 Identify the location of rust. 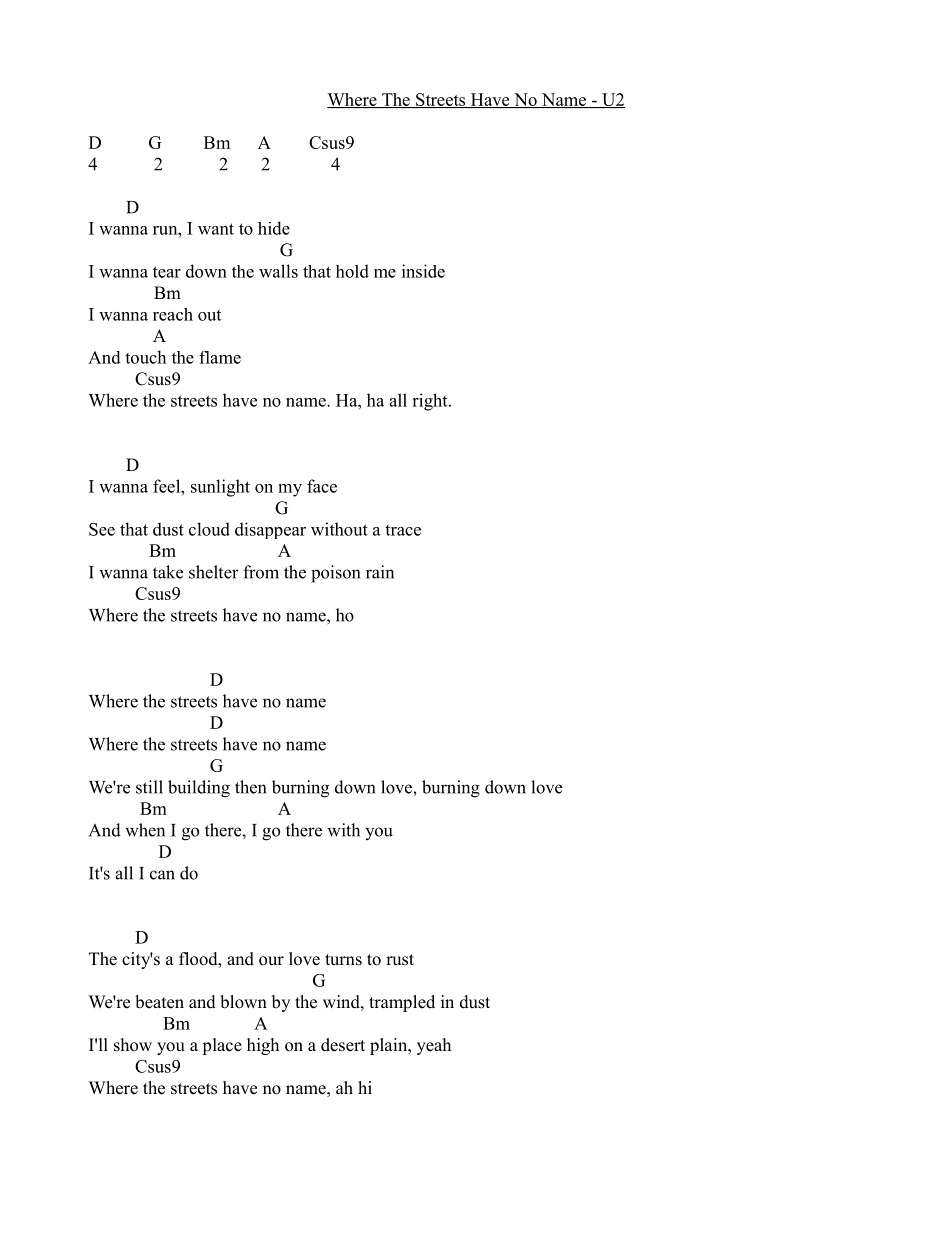
(400, 960).
